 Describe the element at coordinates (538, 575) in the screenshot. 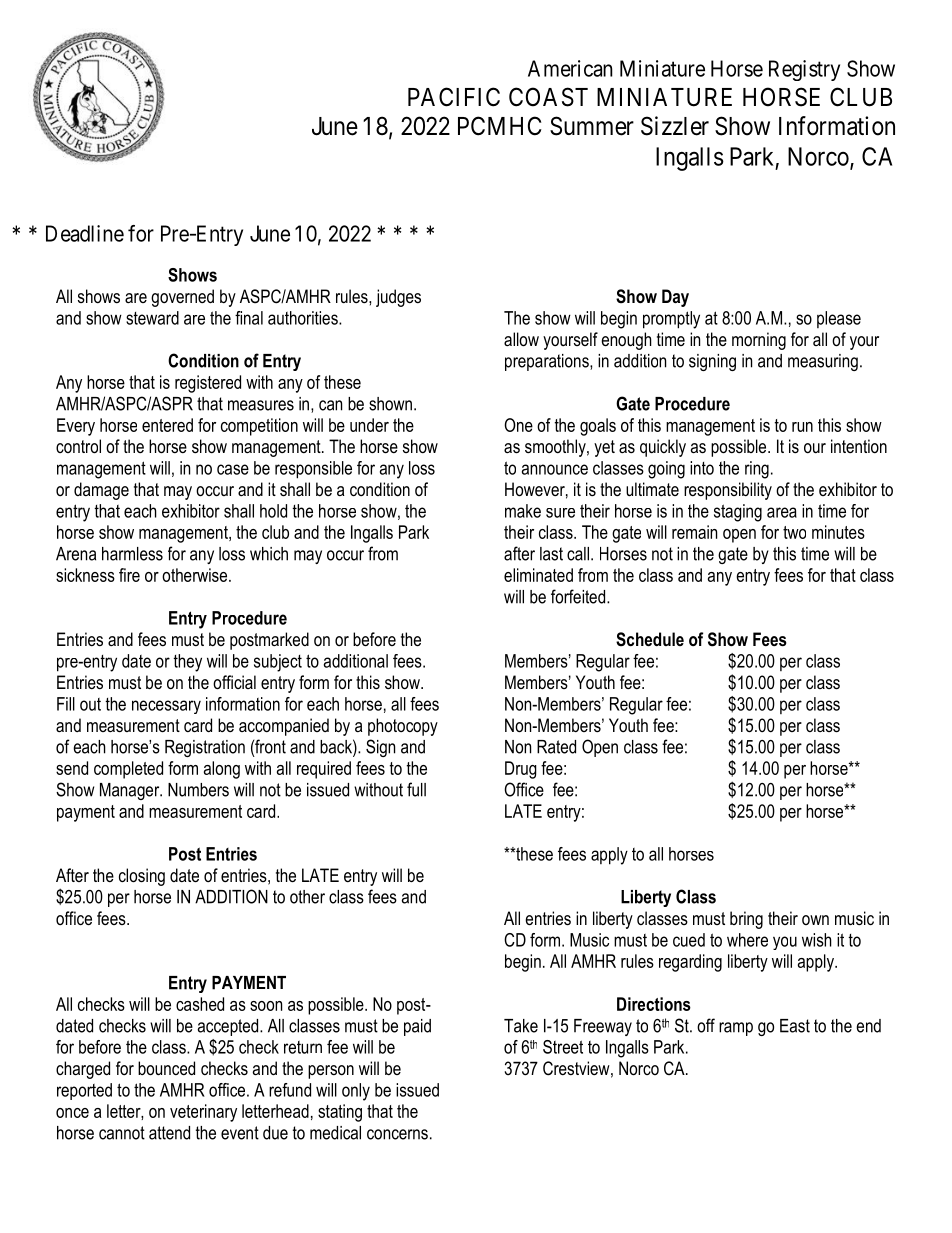

I see `eliminated` at that location.
